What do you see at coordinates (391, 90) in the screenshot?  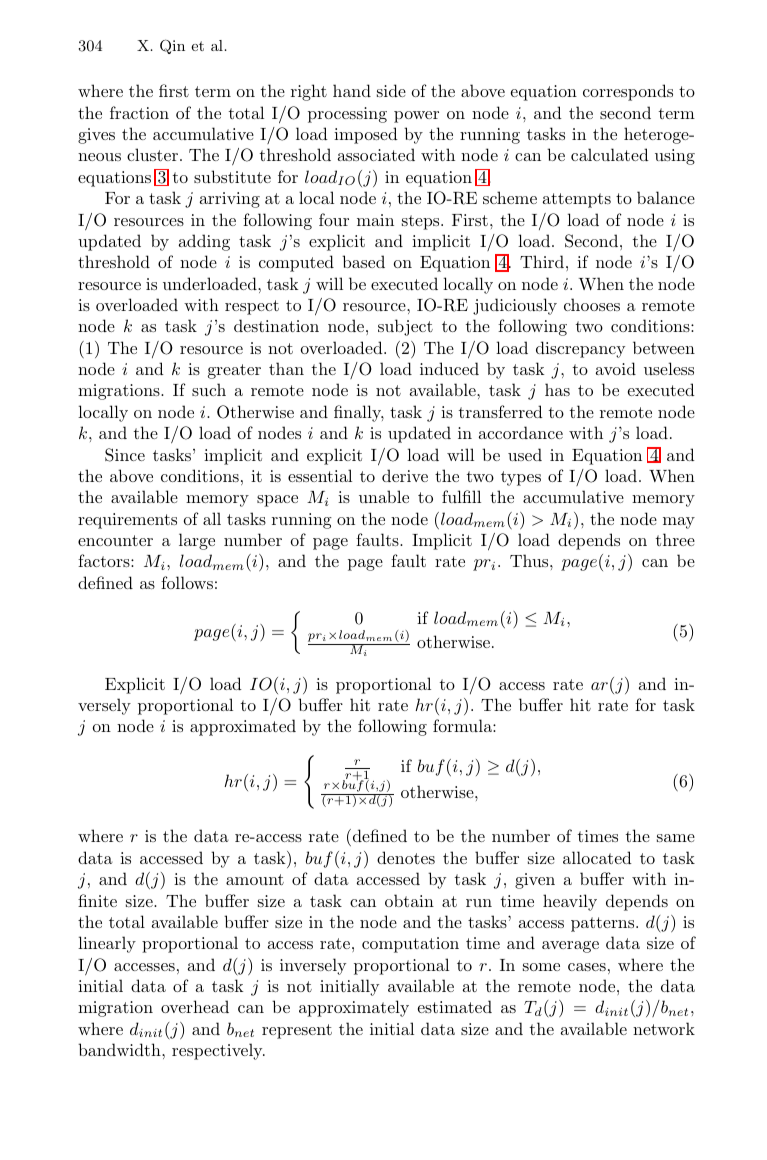 I see `side` at bounding box center [391, 90].
